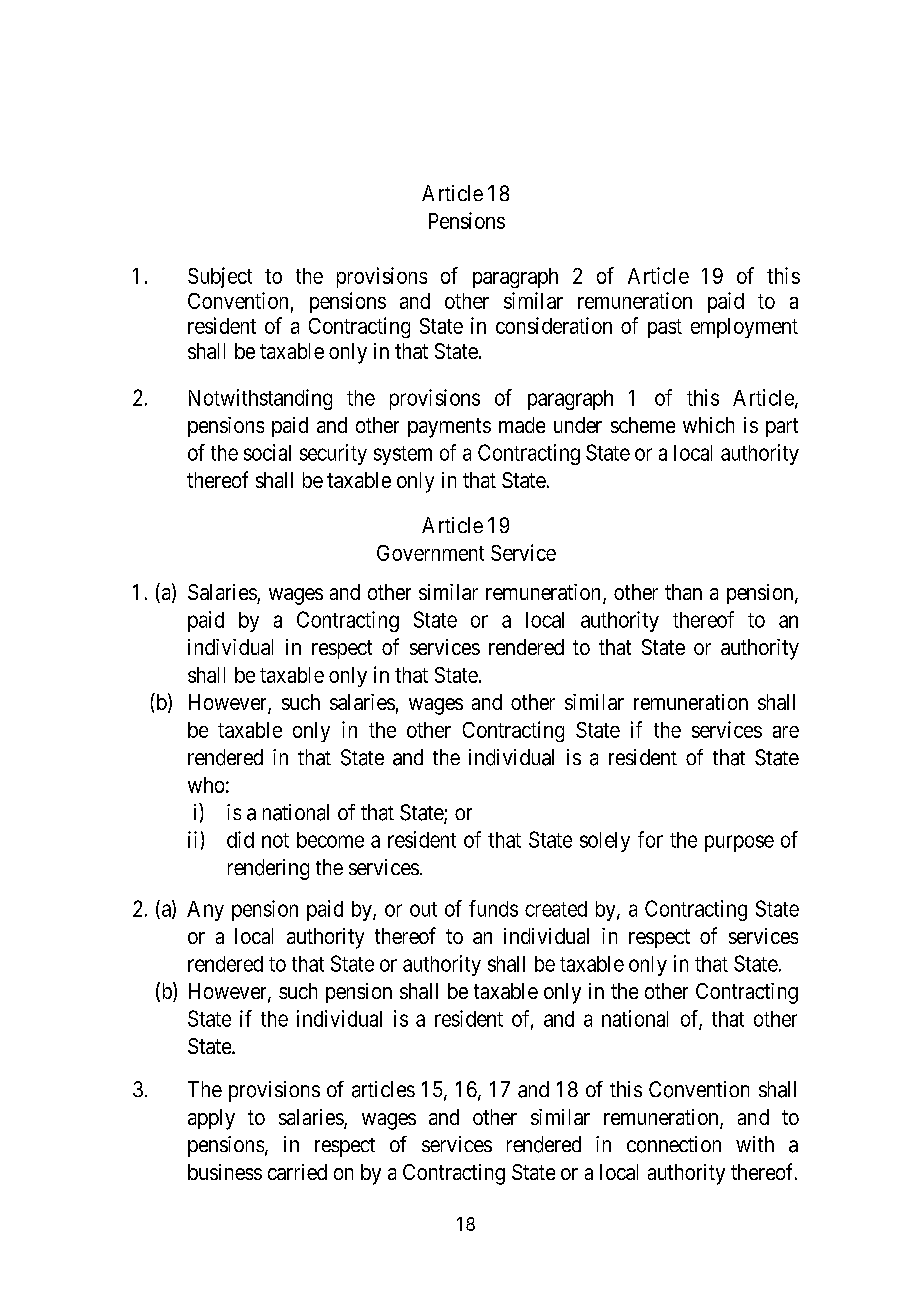 The height and width of the screenshot is (1308, 924). I want to click on Any, so click(205, 911).
